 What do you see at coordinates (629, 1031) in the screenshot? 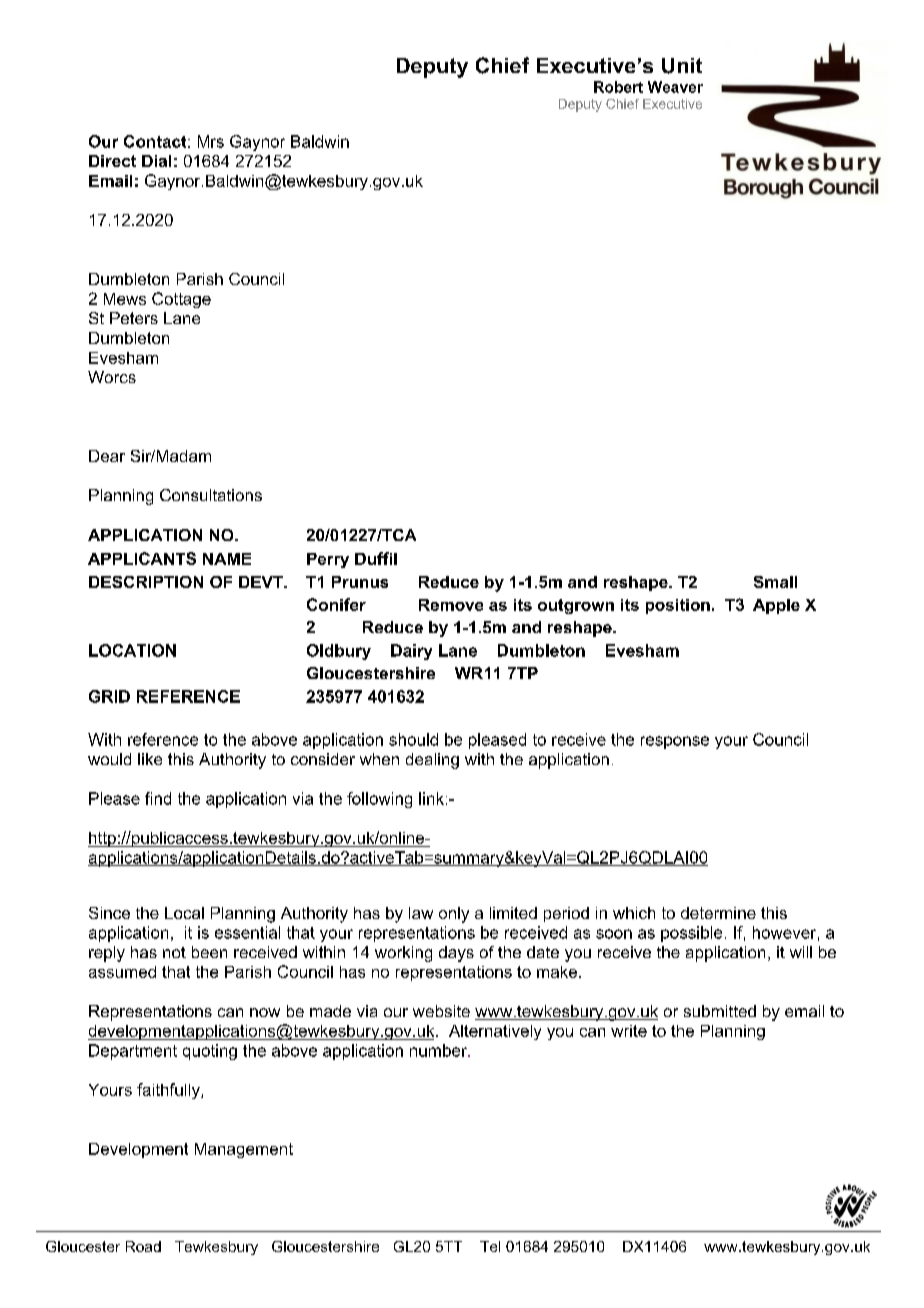
I see `write` at bounding box center [629, 1031].
